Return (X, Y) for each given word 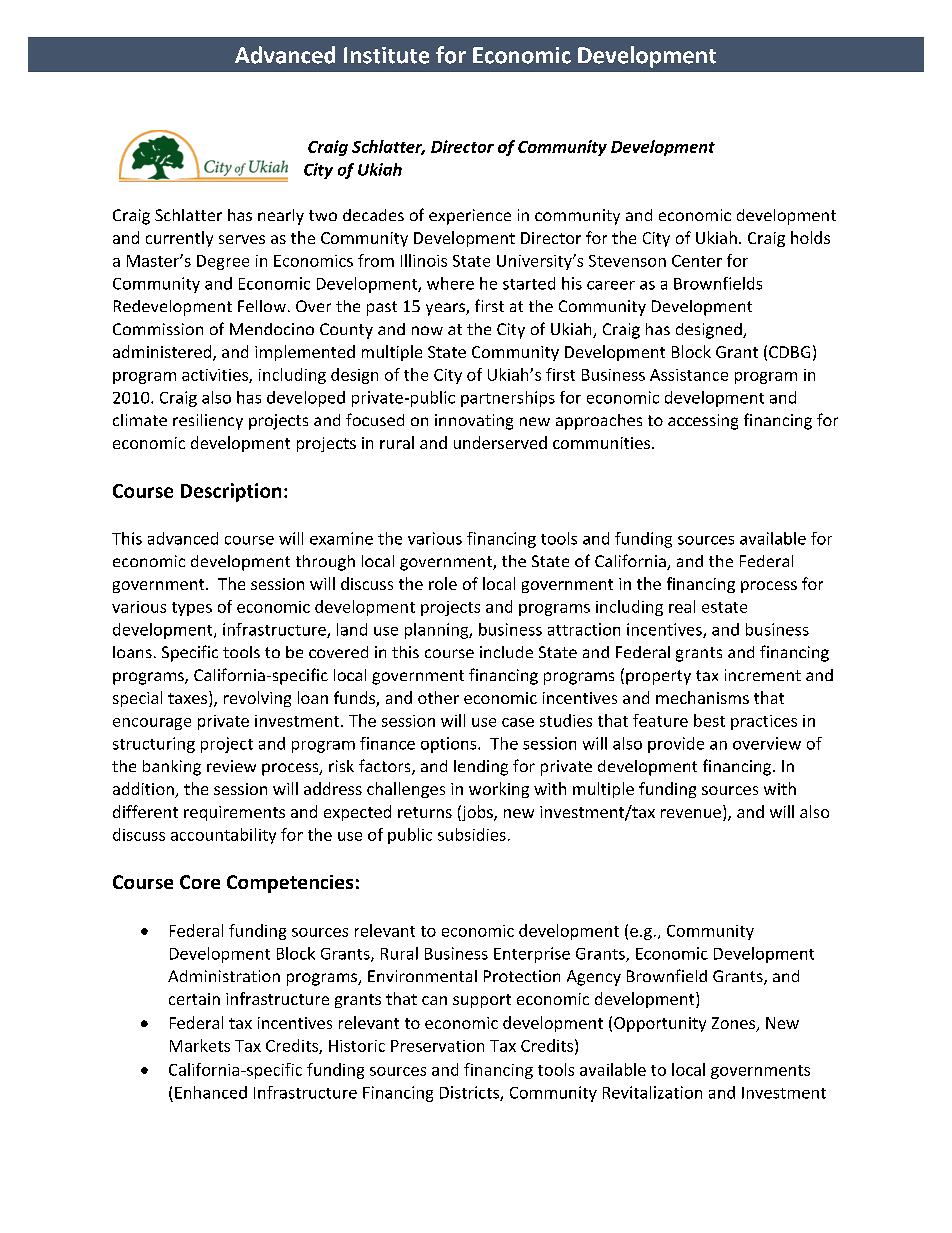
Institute (386, 55)
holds (810, 237)
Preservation (437, 1046)
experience (470, 217)
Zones (735, 1024)
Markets (200, 1045)
